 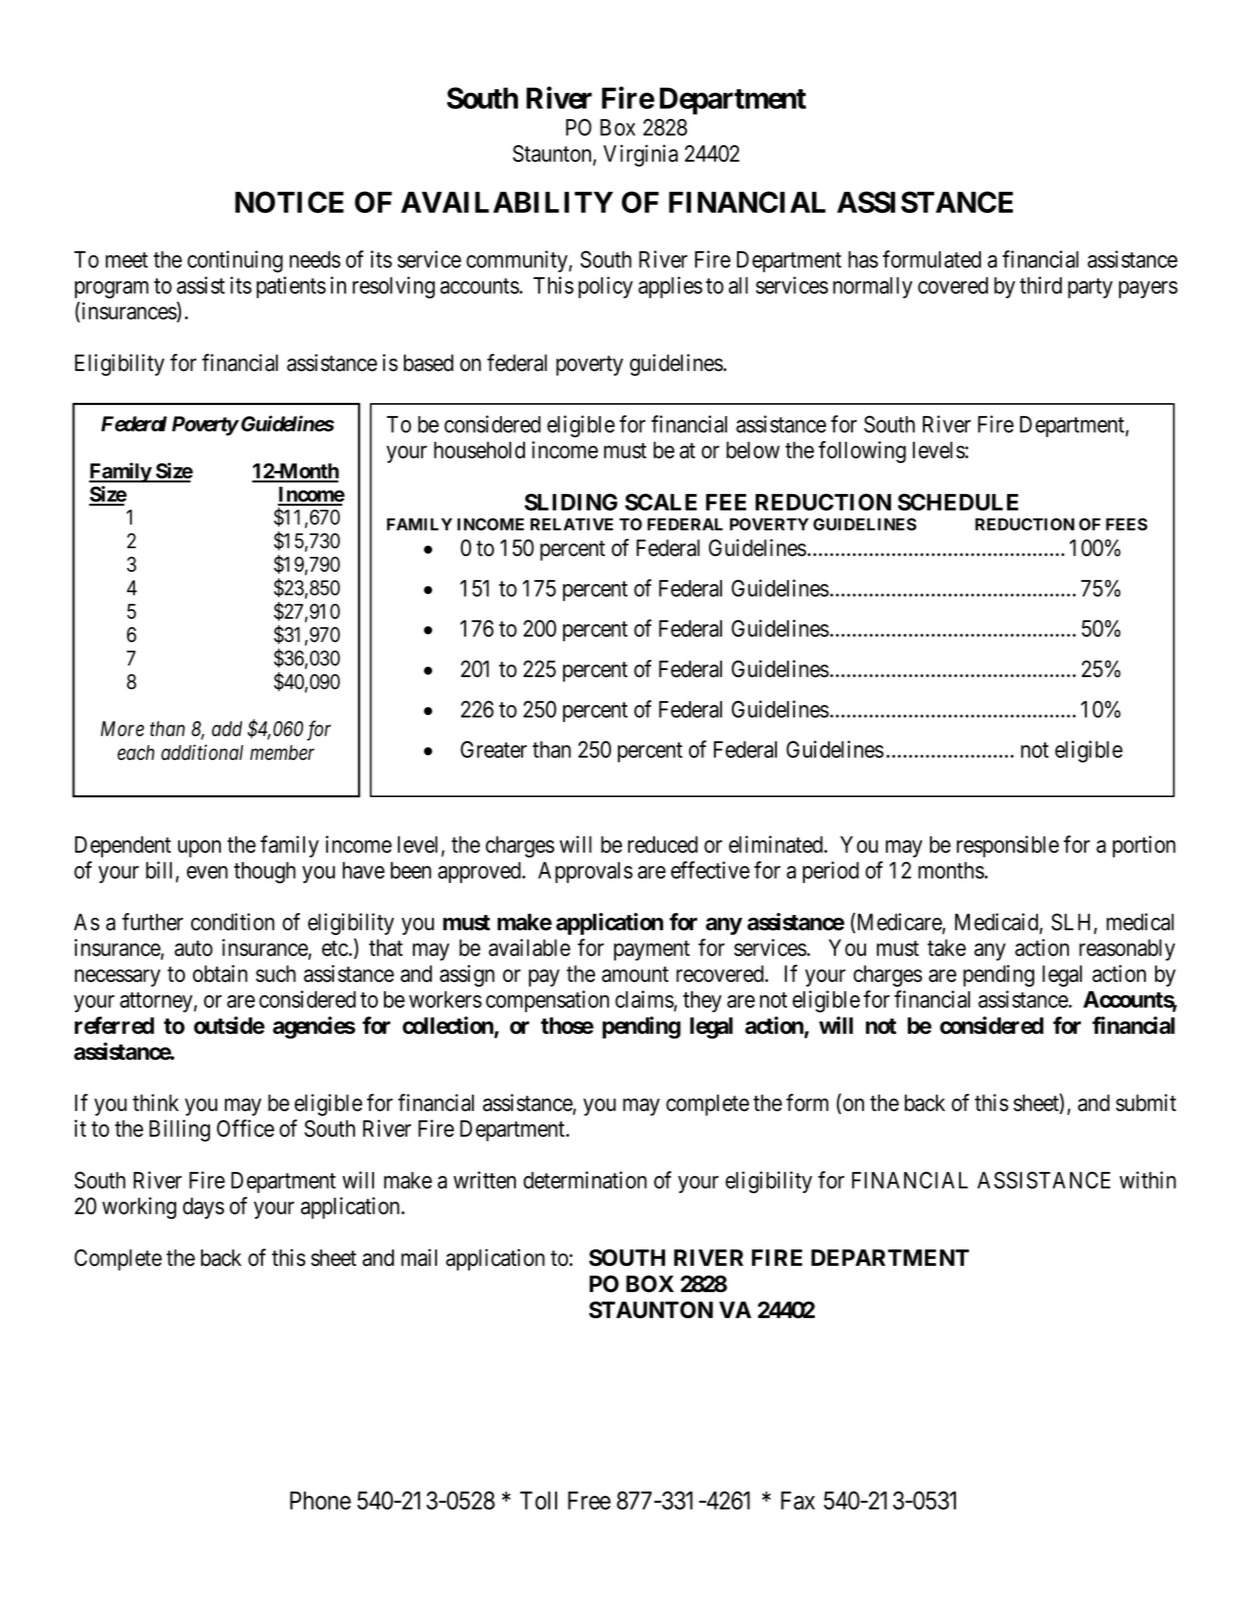 I want to click on based, so click(x=428, y=363).
